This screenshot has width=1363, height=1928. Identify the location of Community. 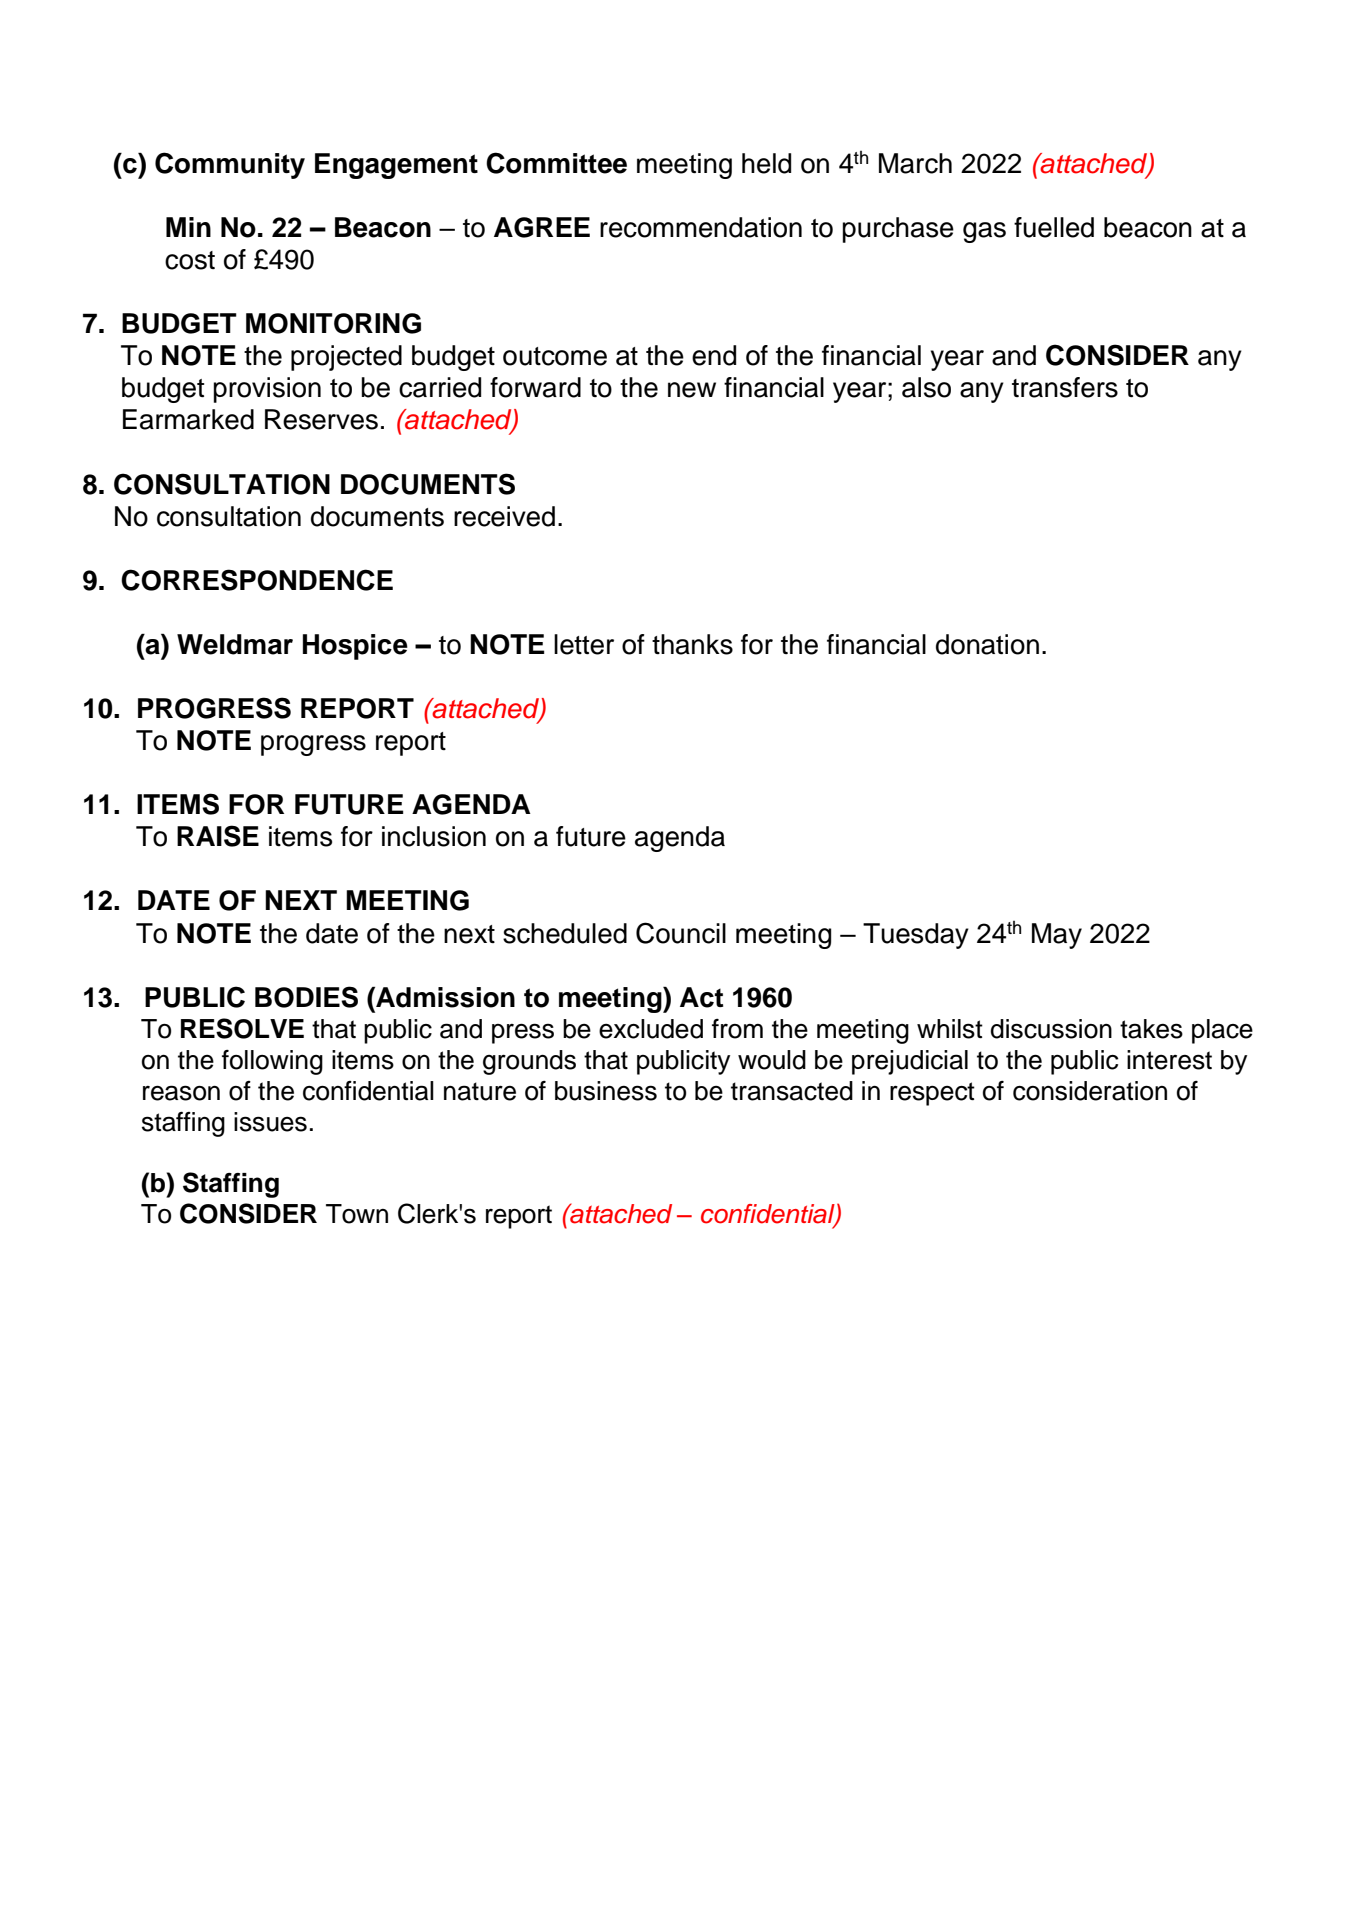
(230, 165).
